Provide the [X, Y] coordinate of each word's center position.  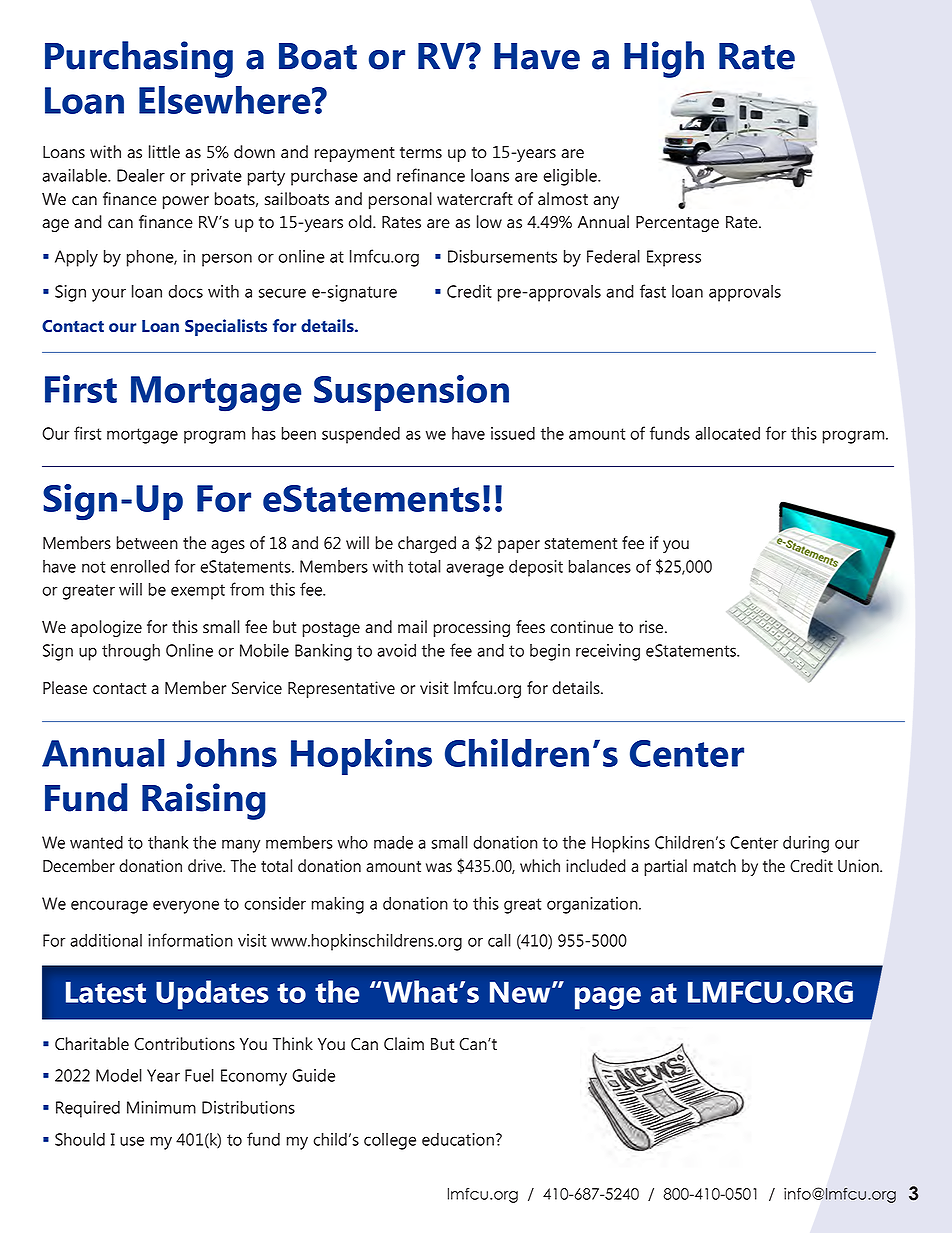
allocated [727, 433]
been [298, 433]
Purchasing [139, 59]
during [806, 844]
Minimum [161, 1107]
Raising [204, 801]
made [393, 842]
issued [513, 433]
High [664, 59]
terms [421, 153]
